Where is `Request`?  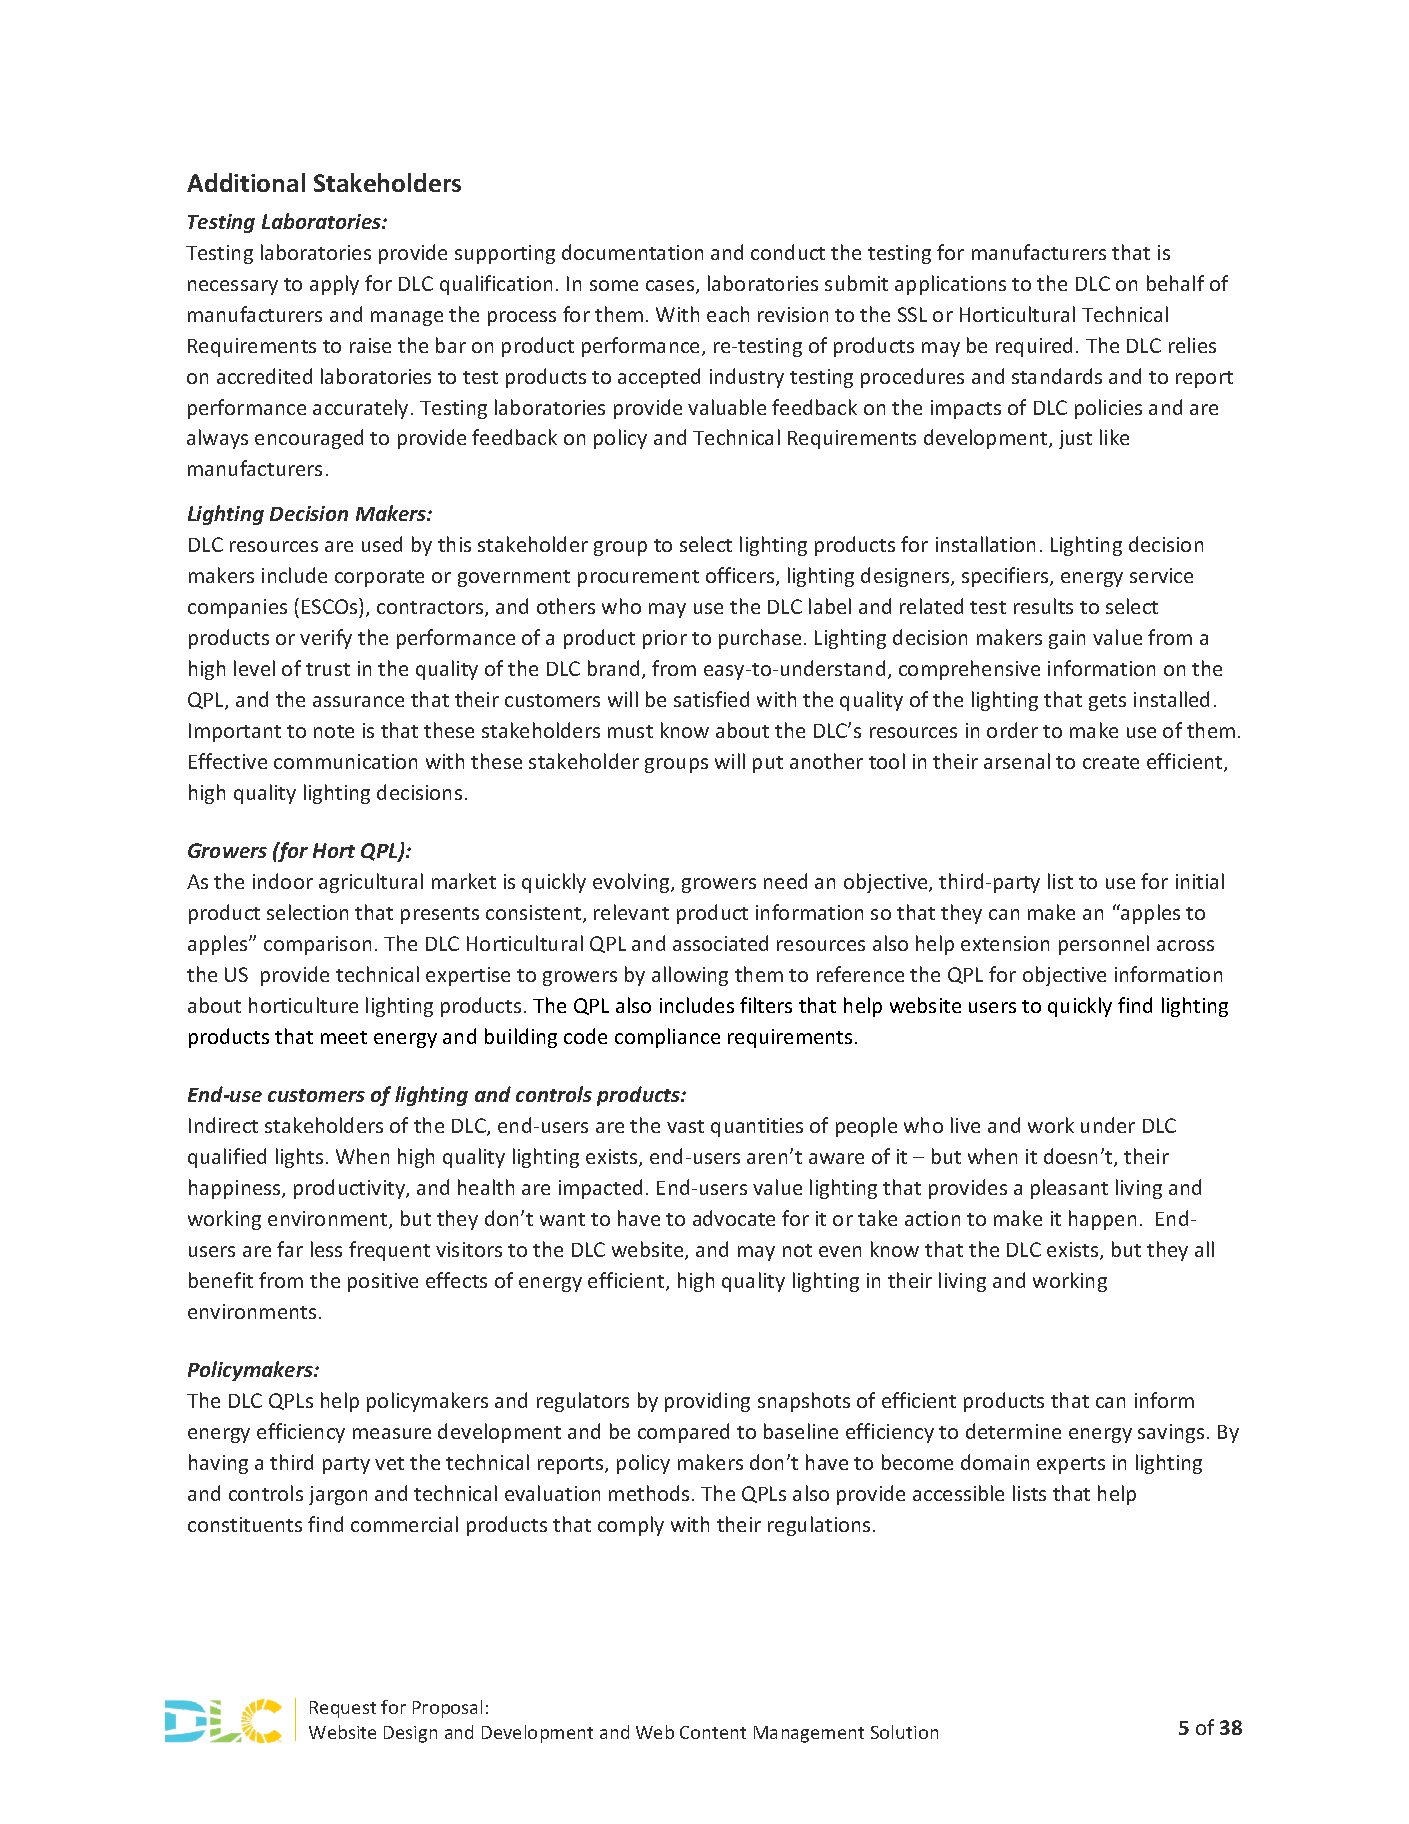
Request is located at coordinates (343, 1709).
